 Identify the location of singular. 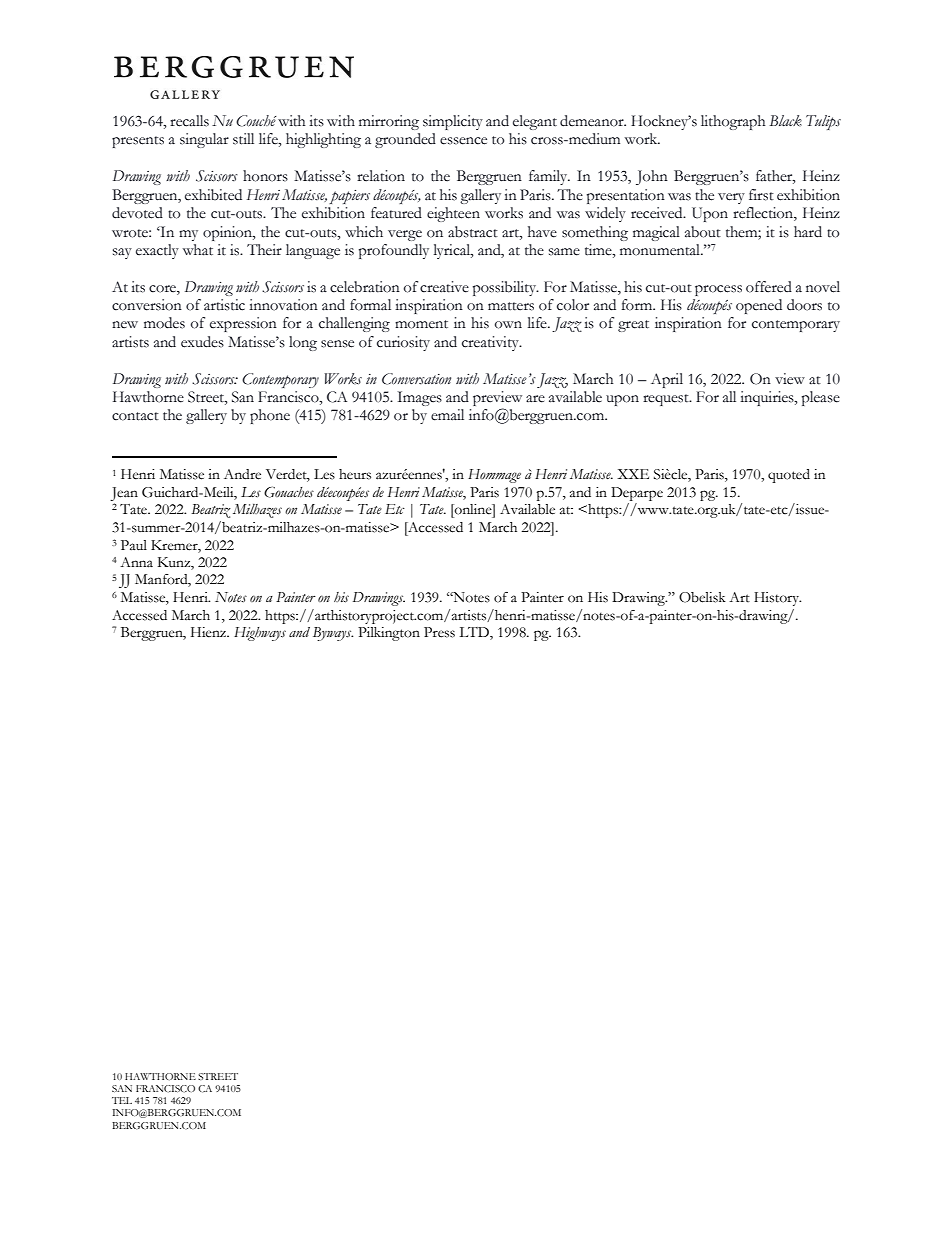
(204, 140).
